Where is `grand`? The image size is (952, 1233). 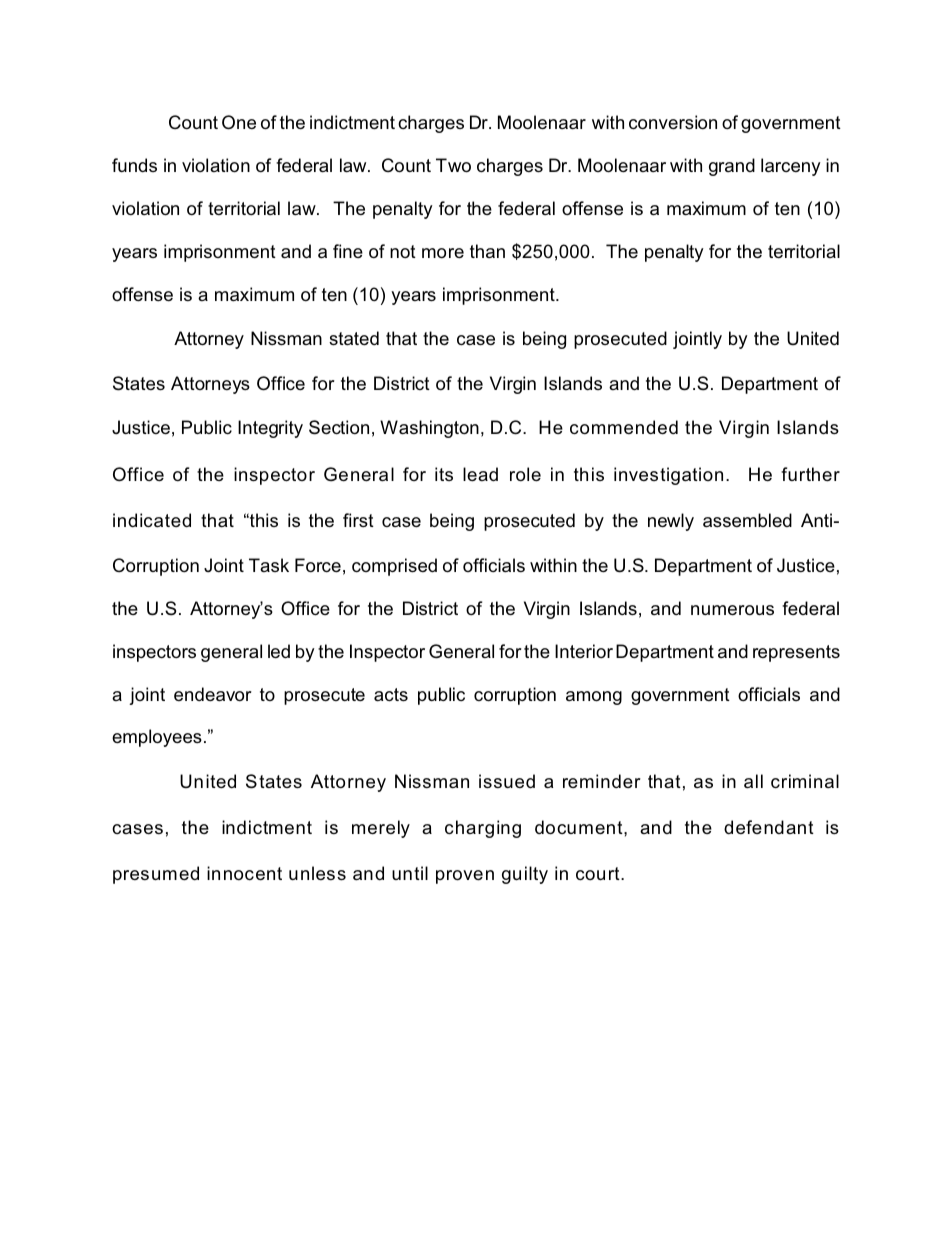
grand is located at coordinates (732, 167).
